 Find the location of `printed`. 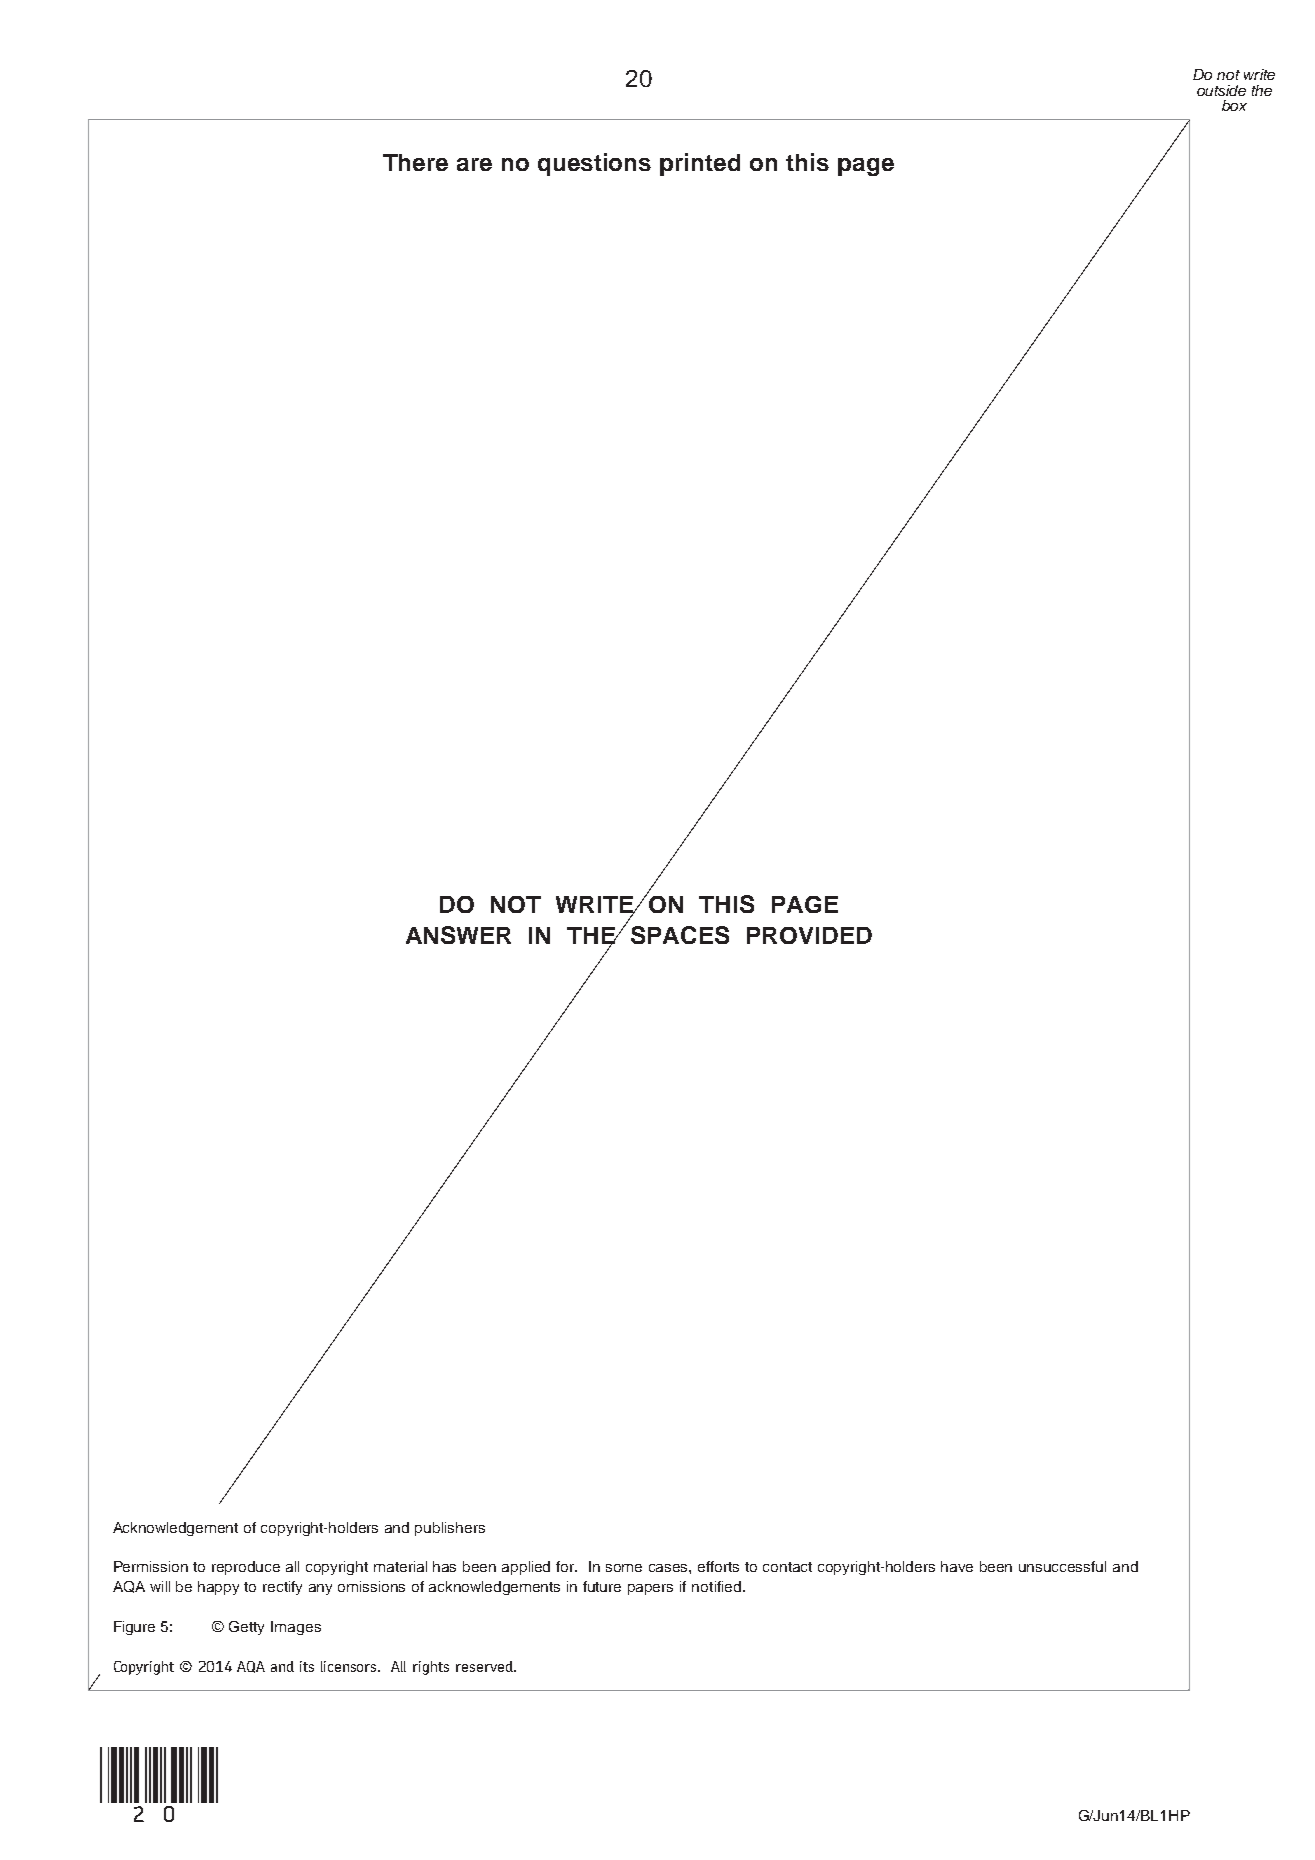

printed is located at coordinates (700, 164).
